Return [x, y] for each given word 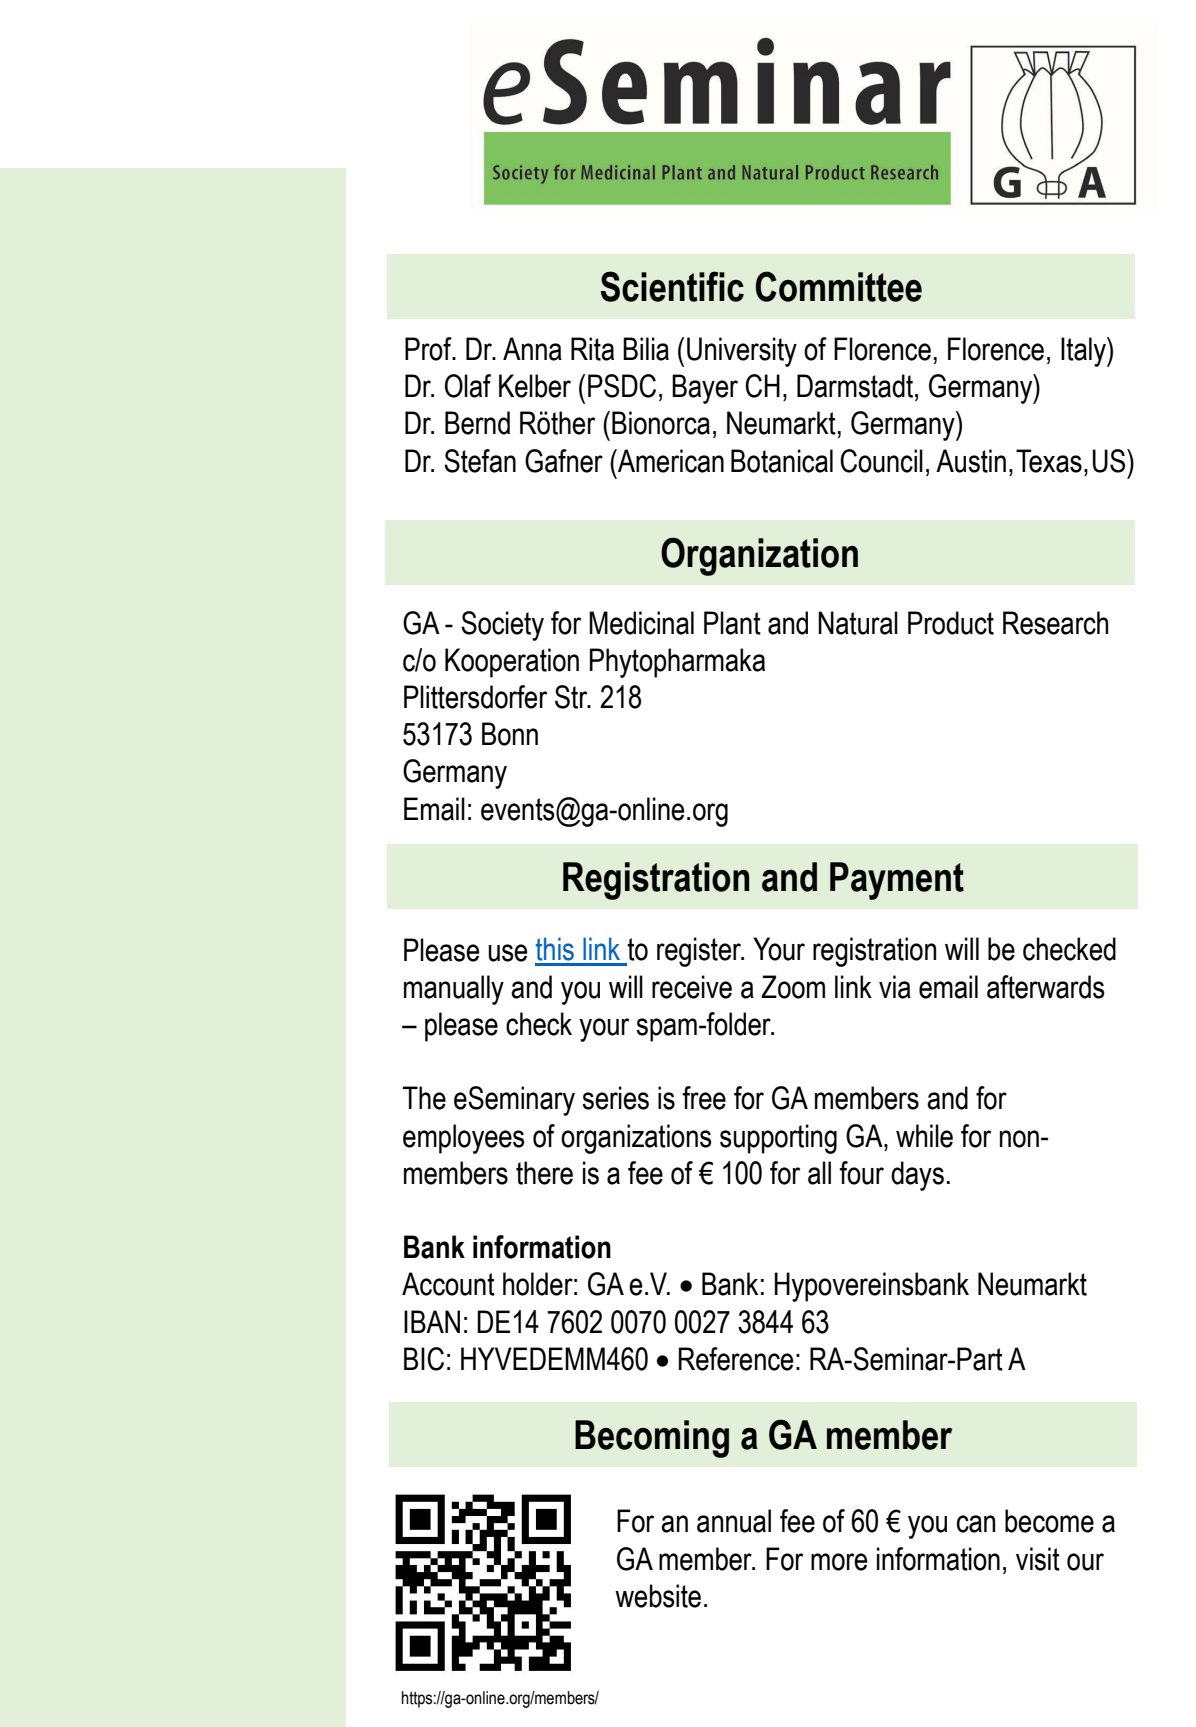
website [658, 1596]
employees [464, 1139]
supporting [778, 1139]
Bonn [510, 734]
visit [1038, 1559]
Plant [732, 623]
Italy [1084, 352]
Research [1056, 623]
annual [734, 1521]
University [742, 352]
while [924, 1136]
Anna [532, 349]
